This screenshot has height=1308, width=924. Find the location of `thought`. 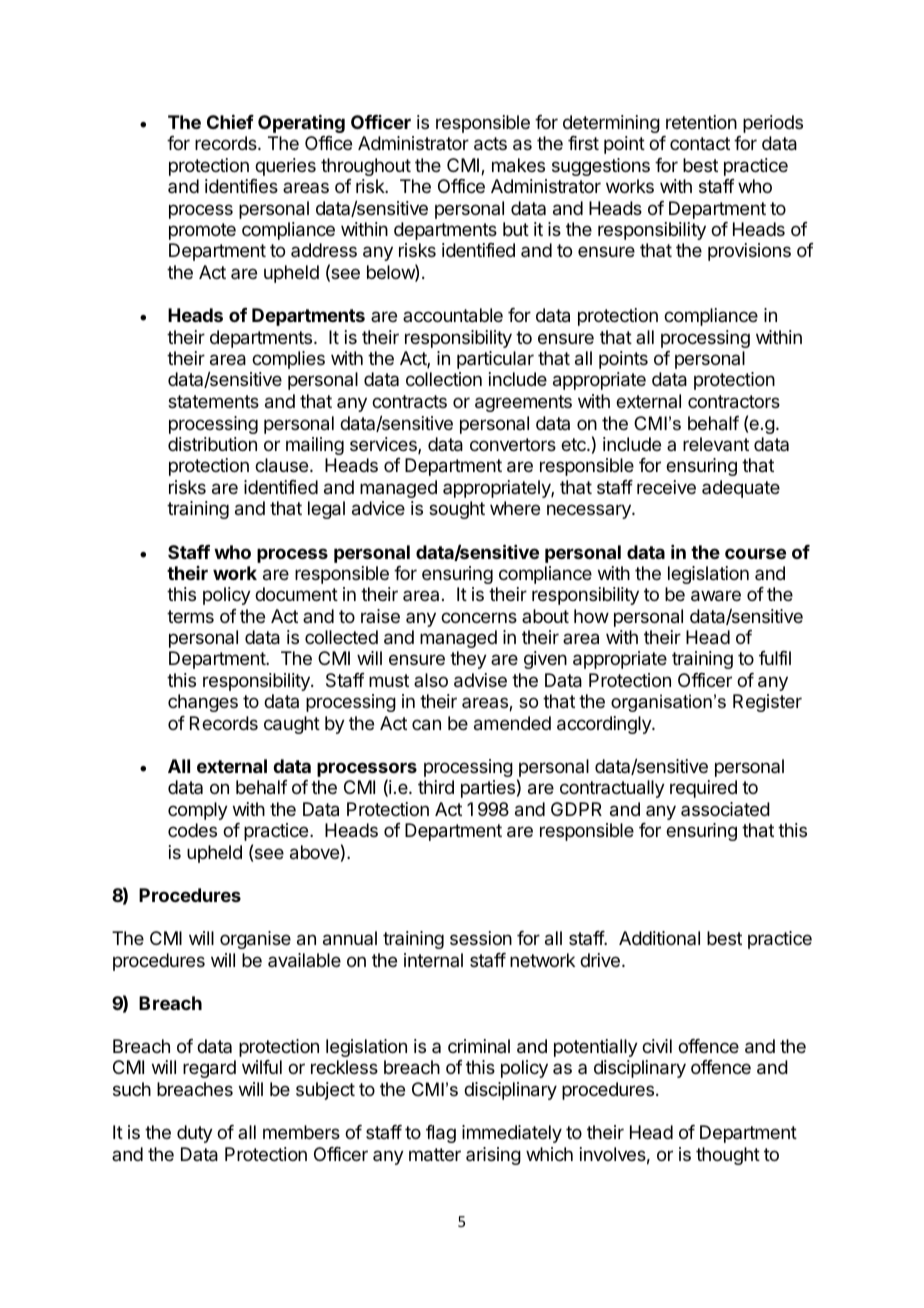

thought is located at coordinates (728, 1156).
